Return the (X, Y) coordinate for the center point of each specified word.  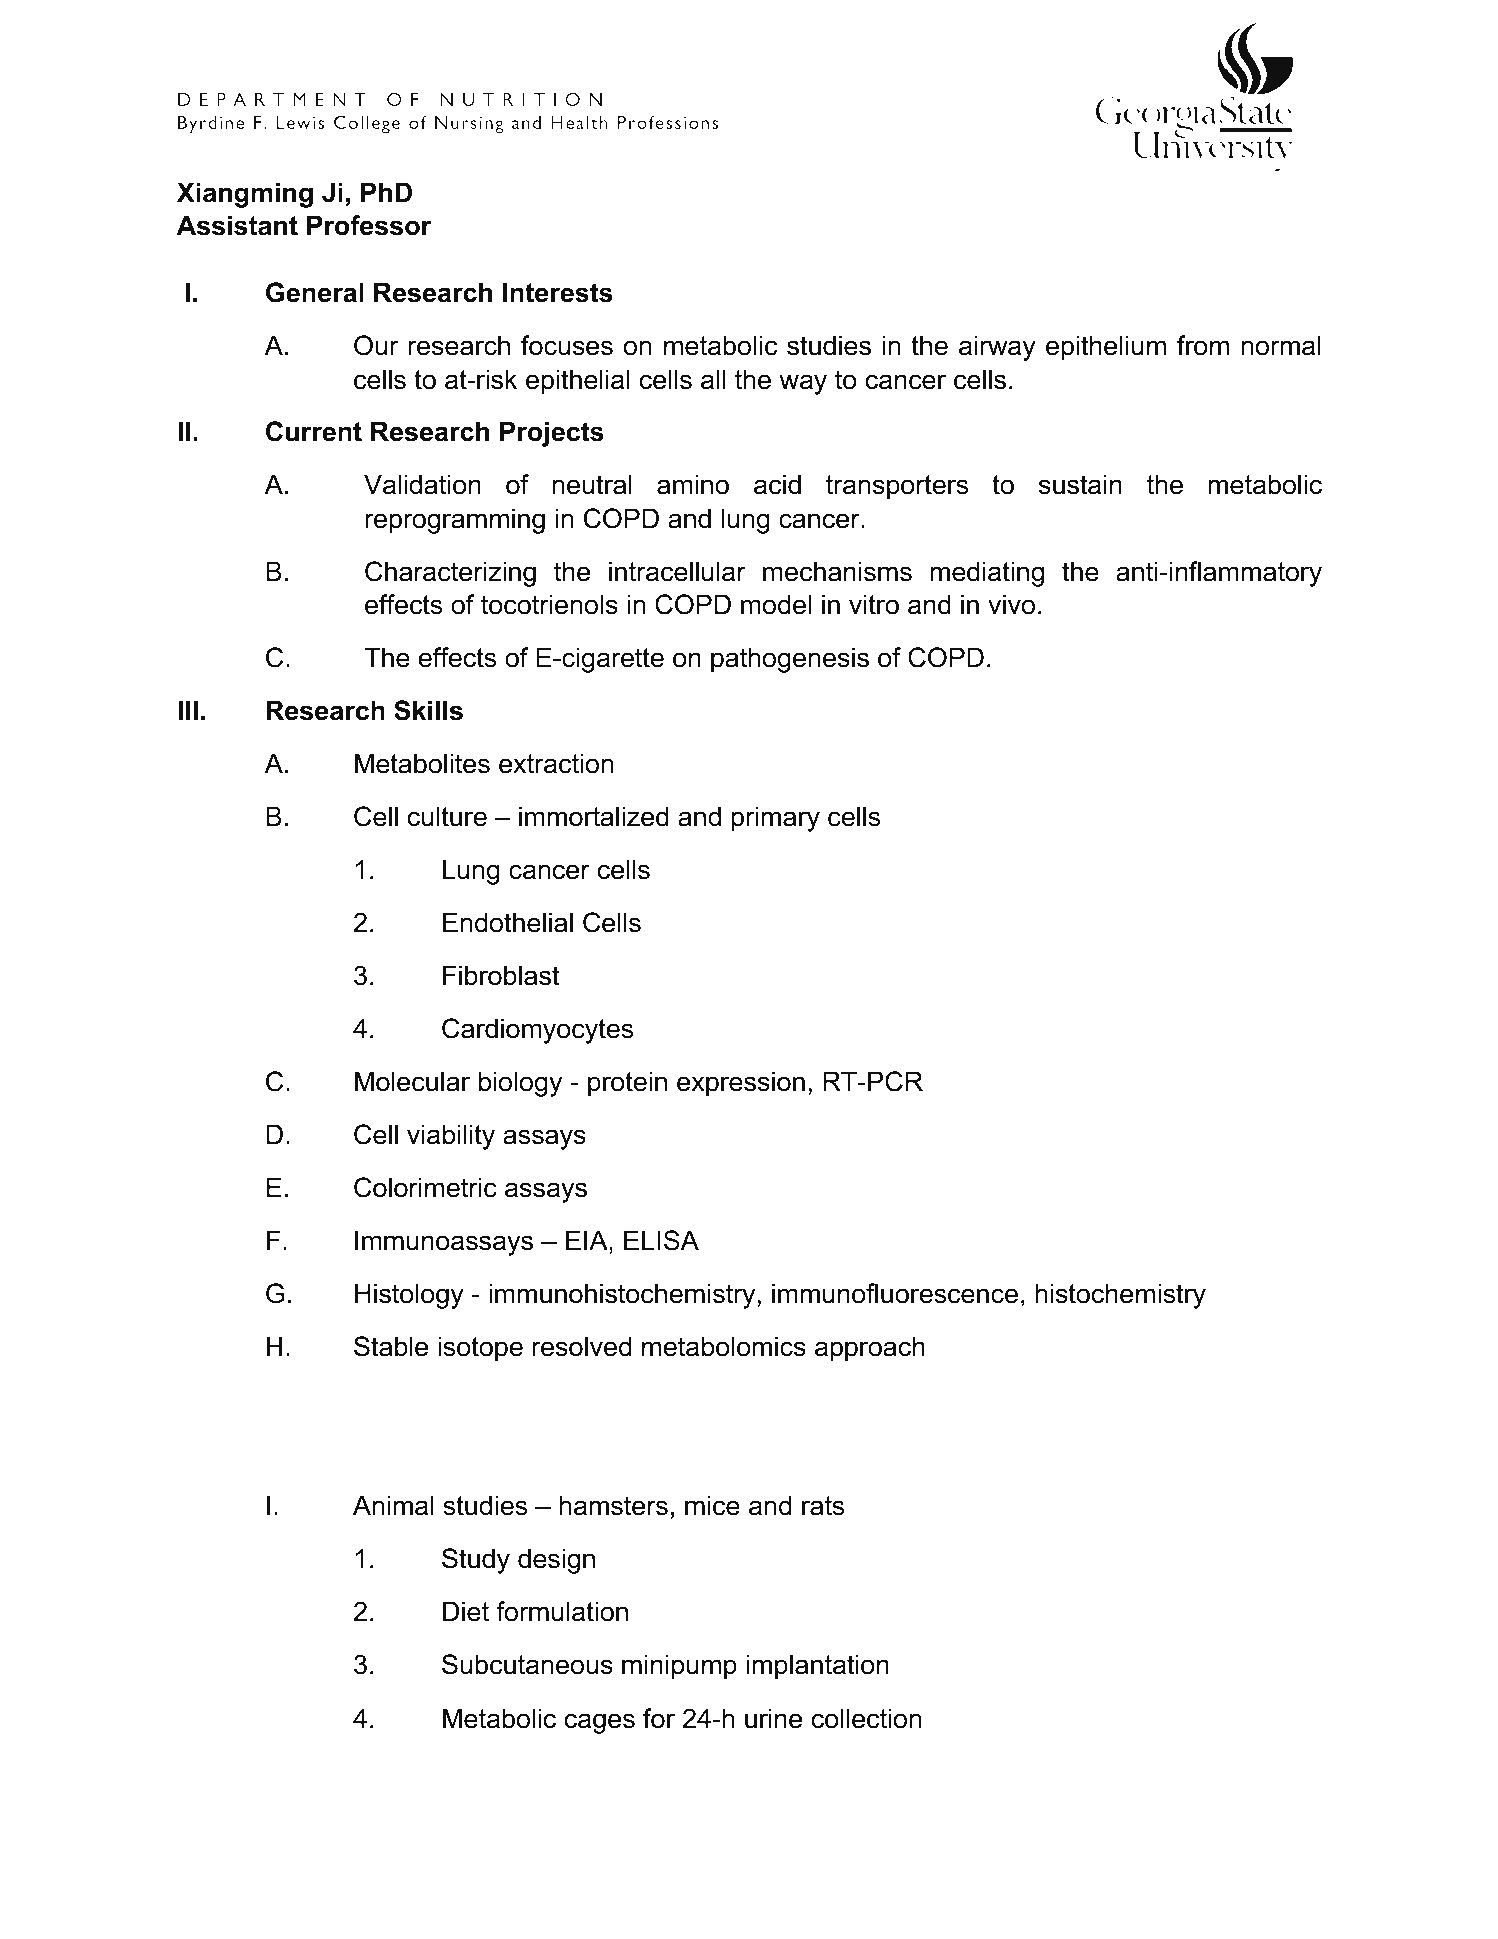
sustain (1080, 484)
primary (775, 819)
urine (773, 1718)
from (1203, 345)
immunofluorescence (895, 1293)
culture (447, 816)
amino (693, 484)
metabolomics (724, 1346)
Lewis (300, 122)
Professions (668, 122)
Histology (409, 1296)
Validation (422, 484)
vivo (1011, 604)
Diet (466, 1611)
